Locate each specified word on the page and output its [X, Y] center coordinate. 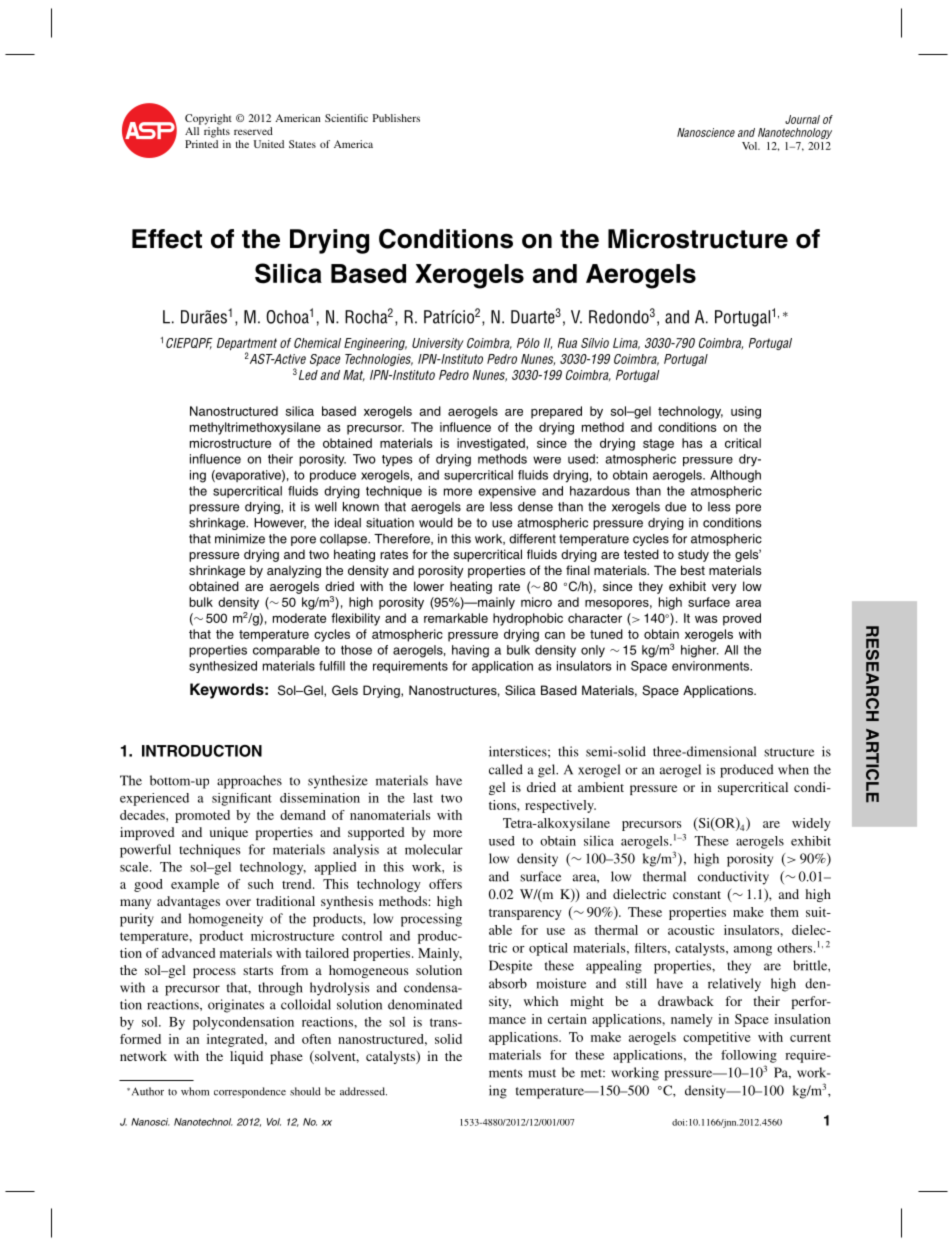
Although [735, 476]
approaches [249, 782]
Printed [201, 144]
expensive [507, 492]
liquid [246, 1057]
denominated [425, 1004]
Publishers [396, 118]
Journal [802, 119]
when [793, 769]
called [506, 769]
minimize [240, 539]
